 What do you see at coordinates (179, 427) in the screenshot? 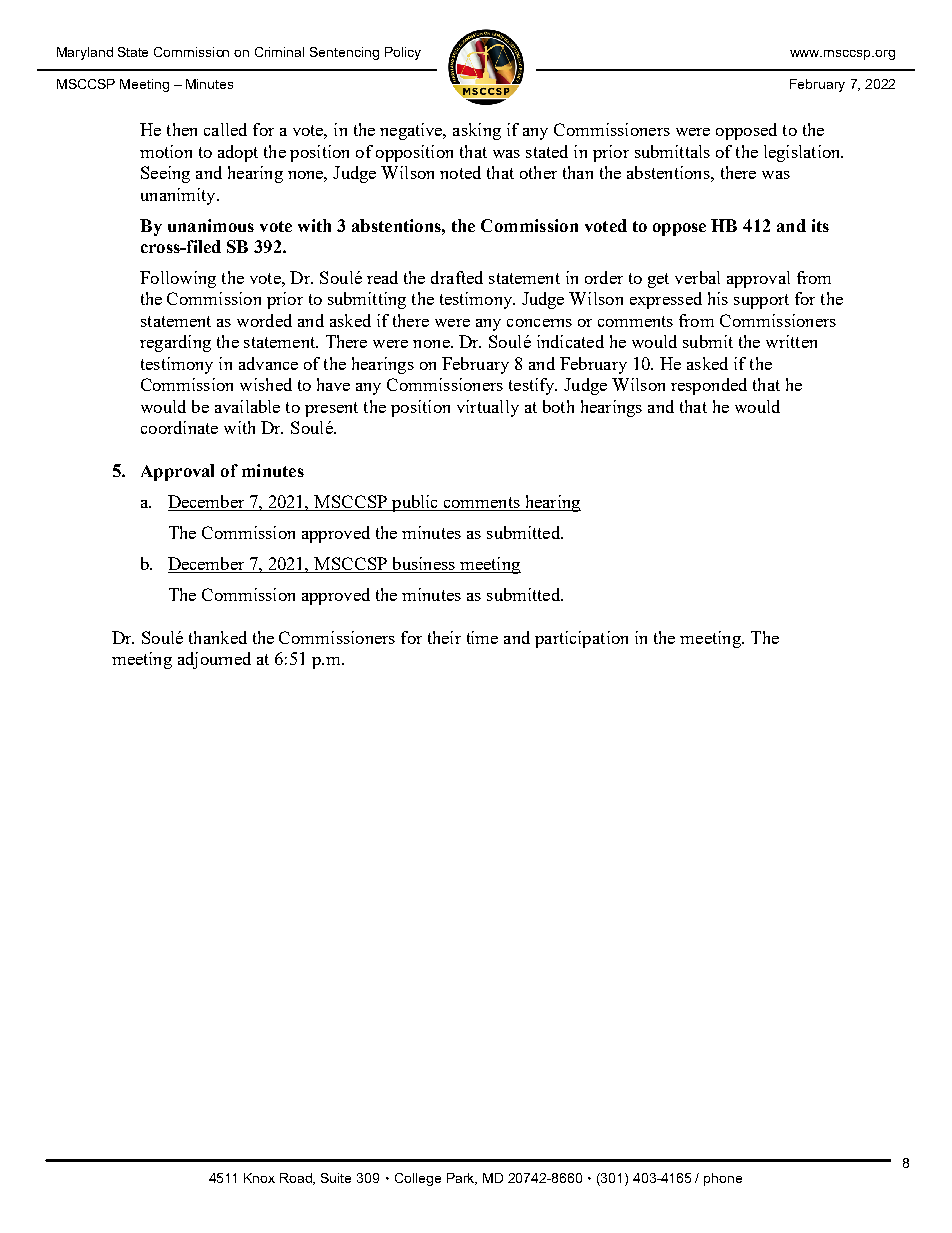
I see `coordinate` at bounding box center [179, 427].
